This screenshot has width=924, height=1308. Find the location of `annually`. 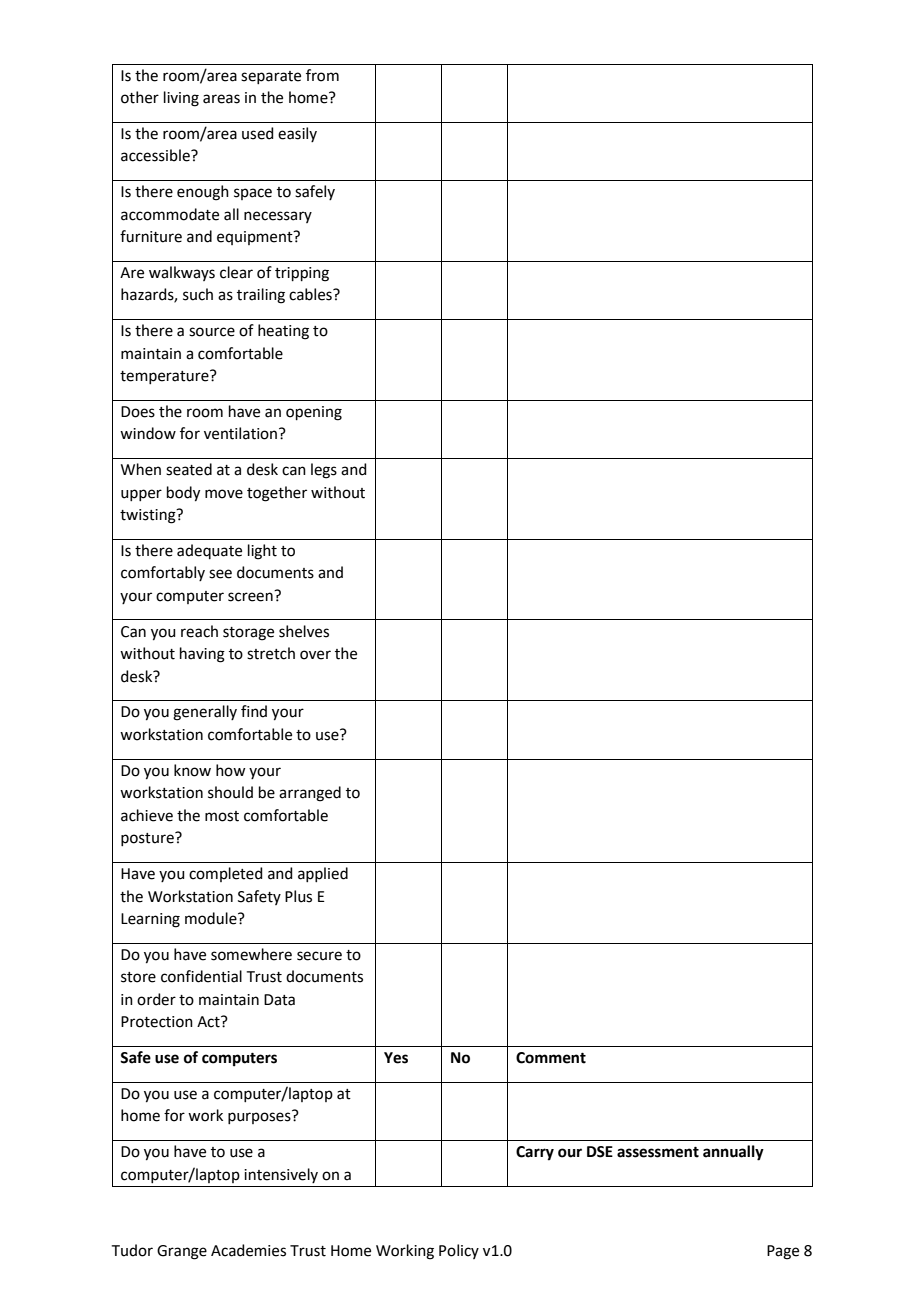

annually is located at coordinates (733, 1153).
